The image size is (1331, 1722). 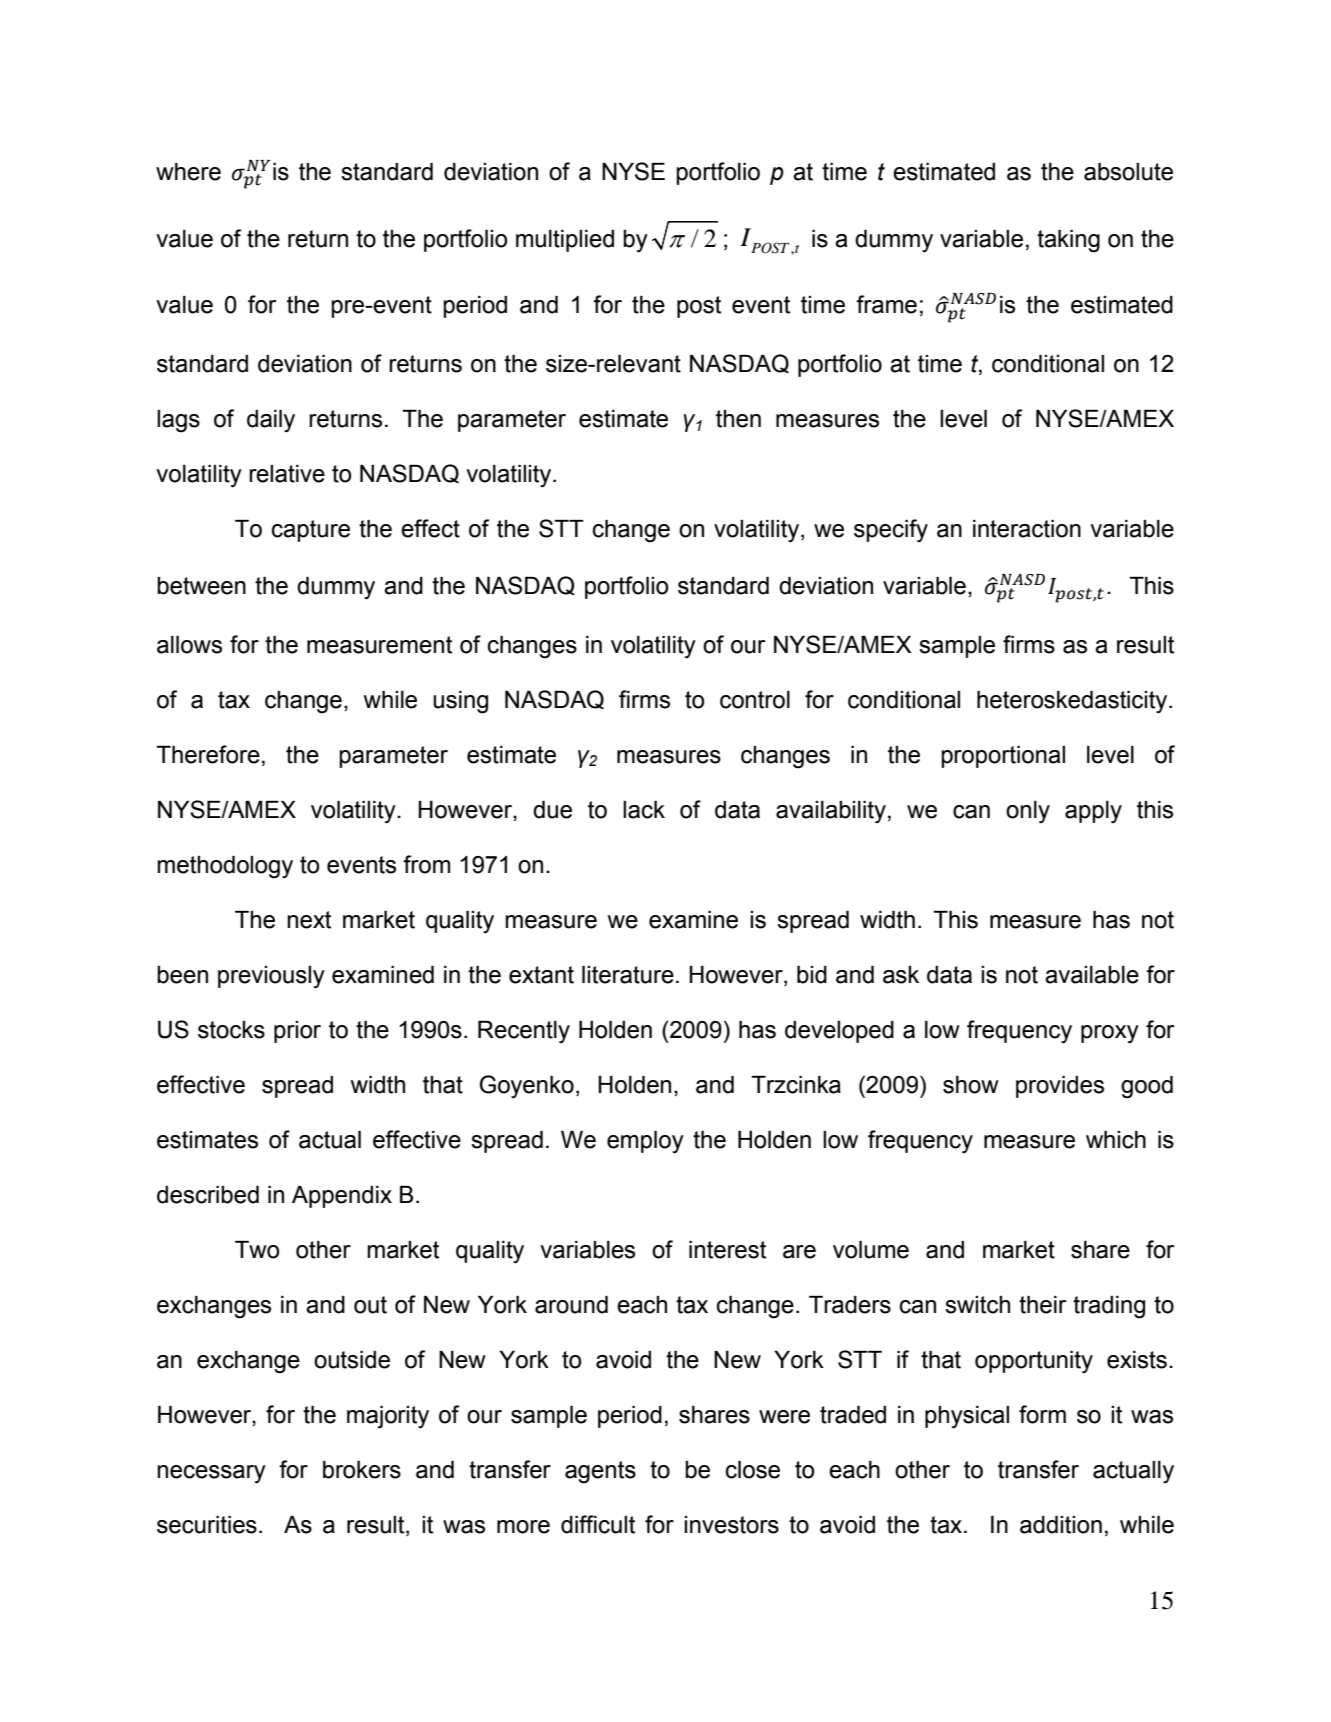 What do you see at coordinates (188, 172) in the image?
I see `where` at bounding box center [188, 172].
